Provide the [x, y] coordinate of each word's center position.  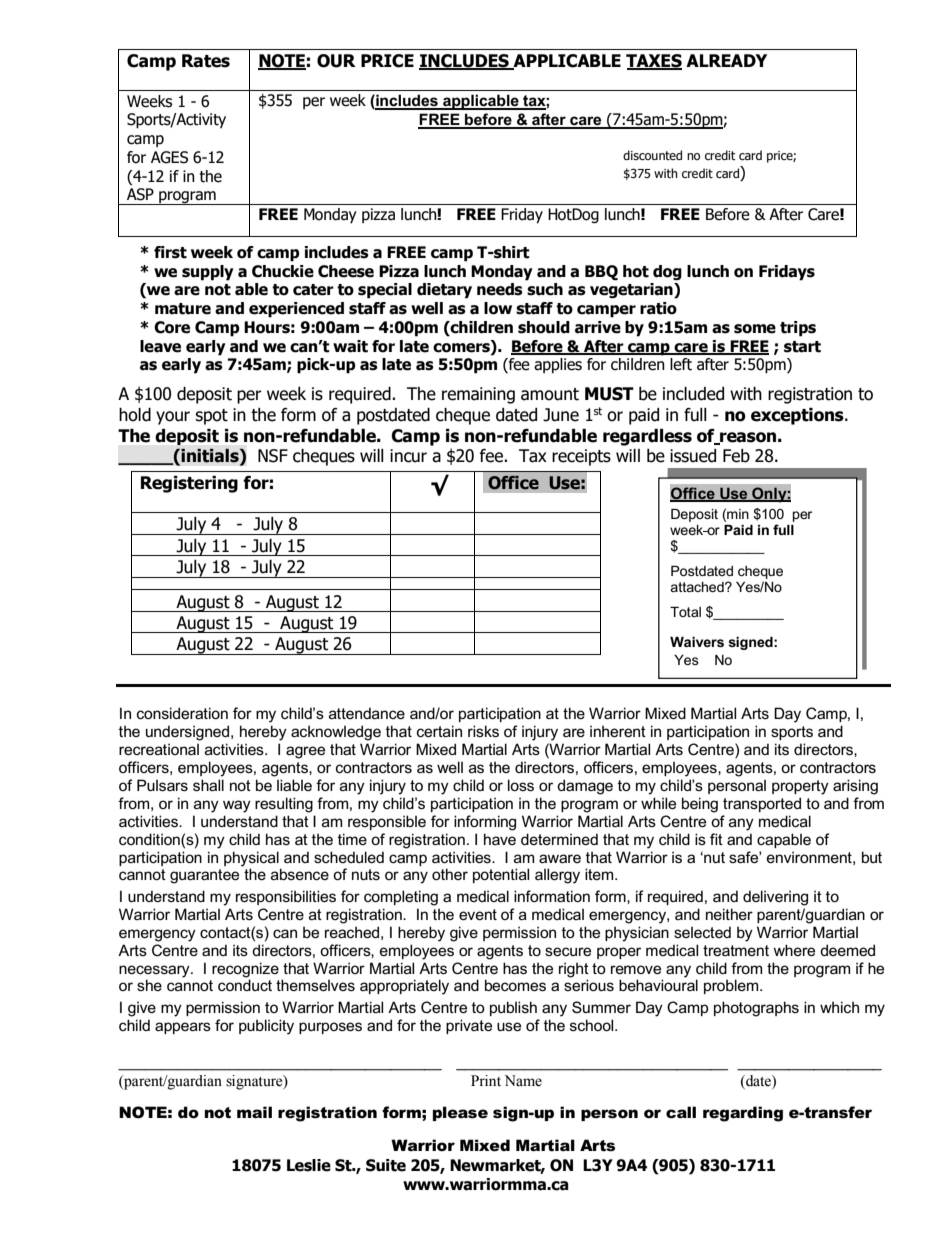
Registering [189, 484]
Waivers [697, 642]
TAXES [654, 61]
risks [483, 731]
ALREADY [726, 60]
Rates [206, 61]
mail [254, 1112]
